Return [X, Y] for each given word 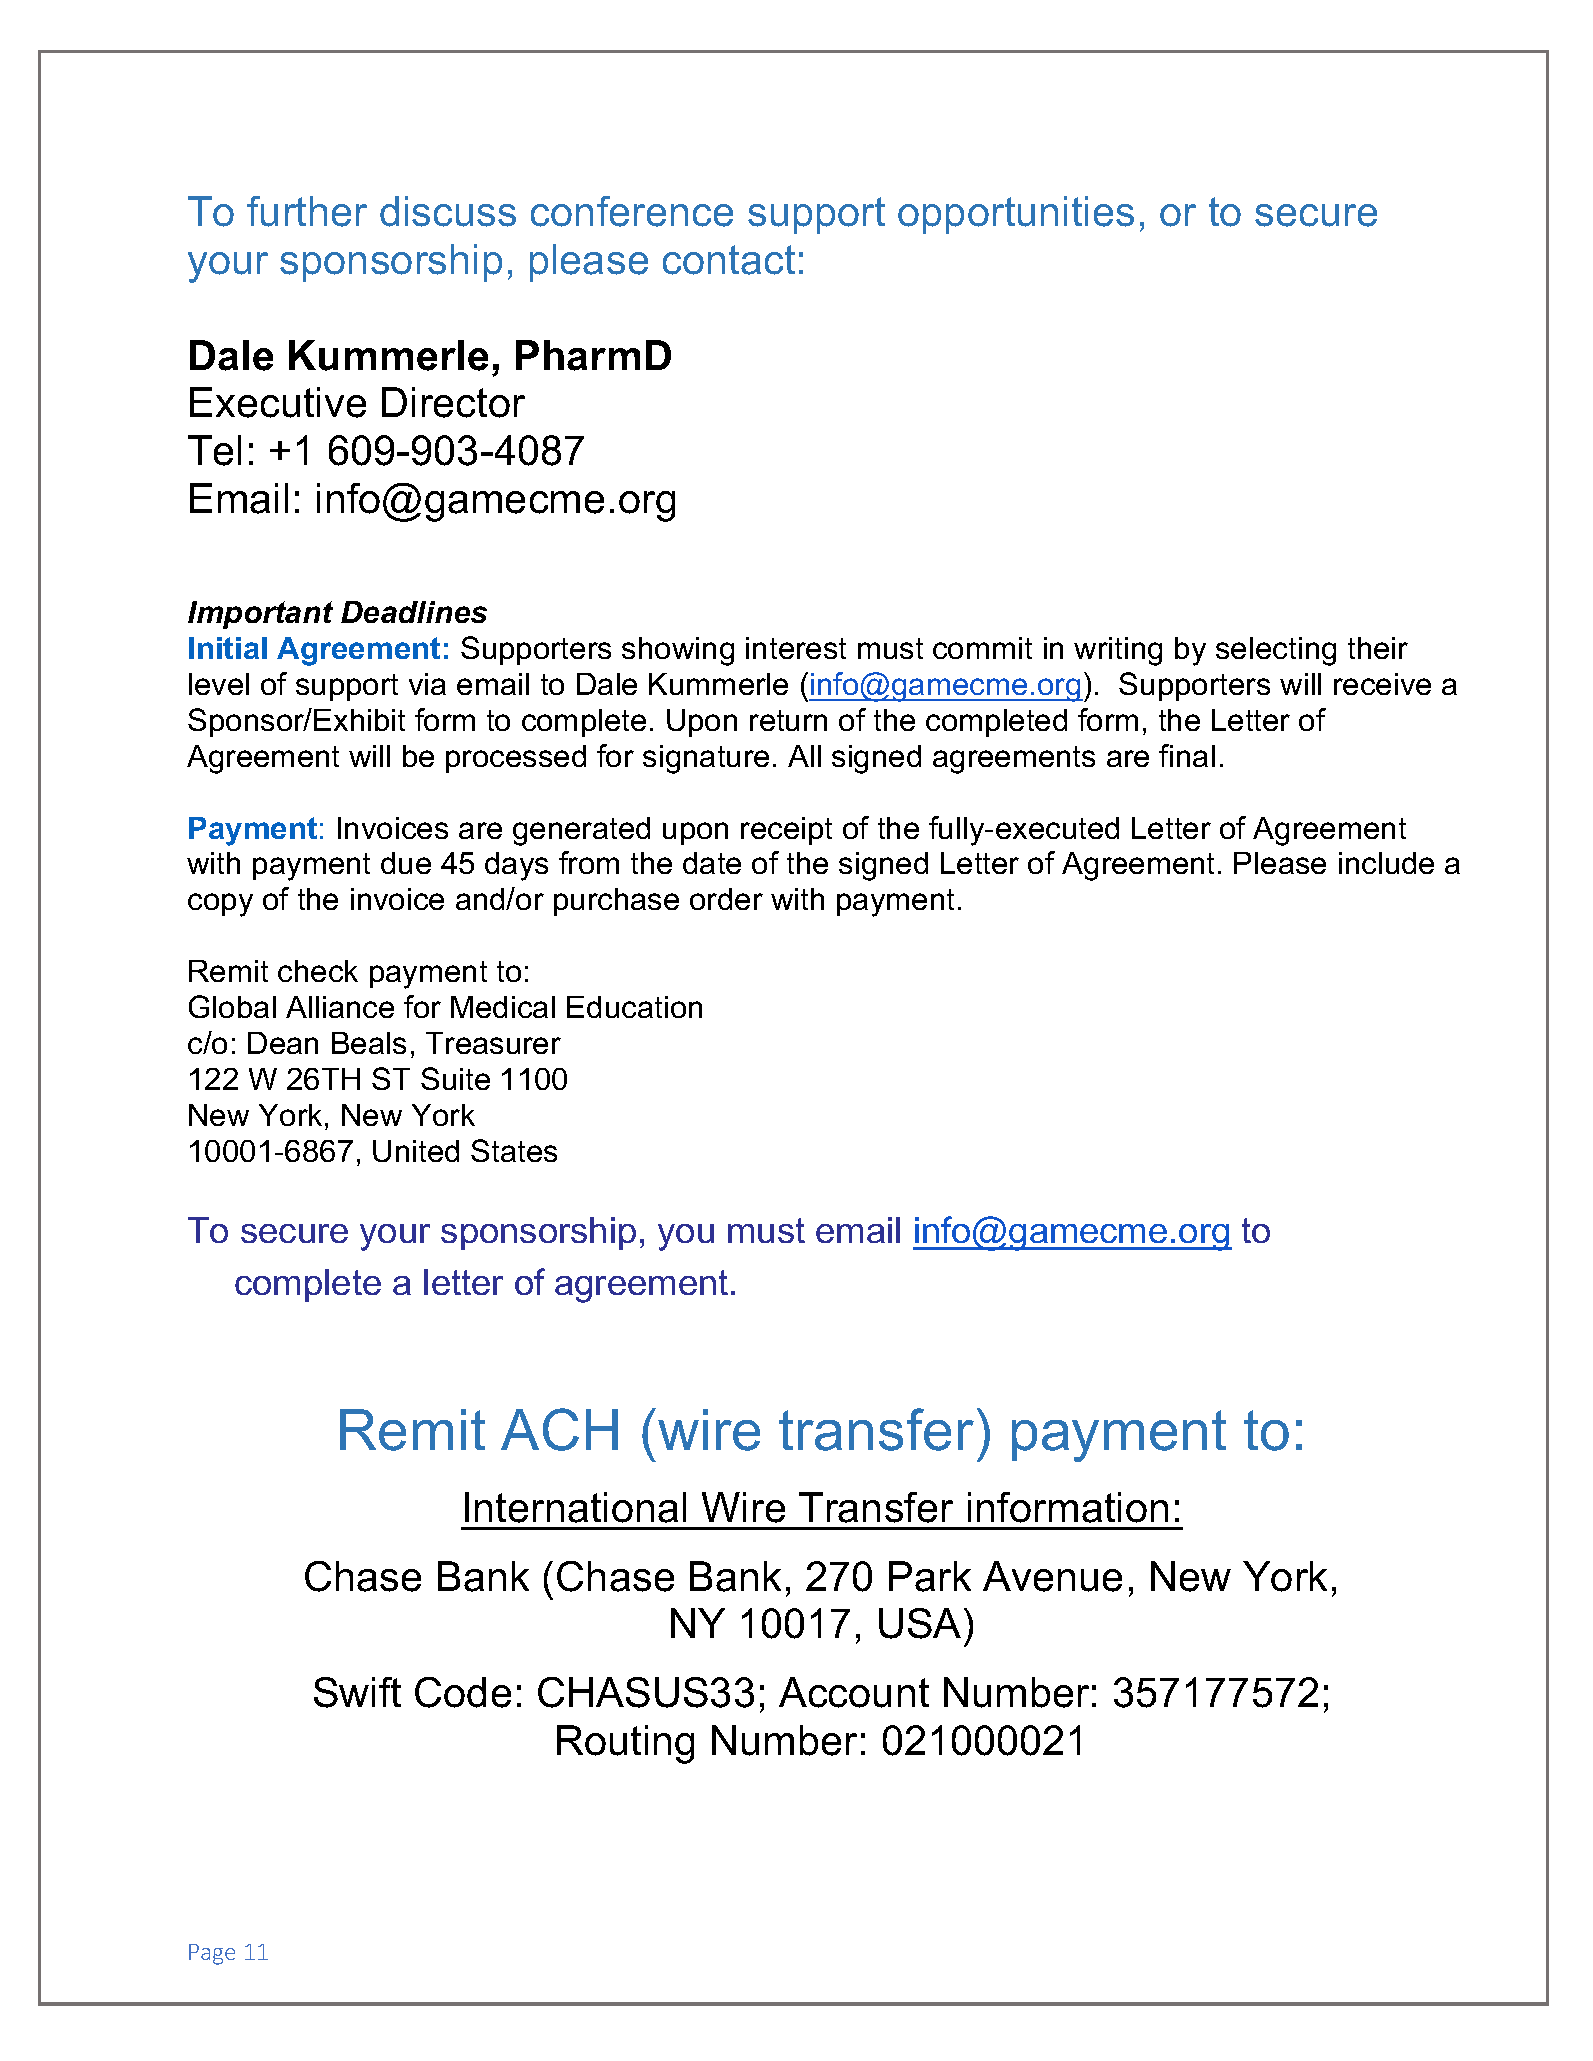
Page [212, 1954]
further [307, 211]
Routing [625, 1744]
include [1386, 863]
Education [634, 1007]
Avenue [1052, 1576]
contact [729, 260]
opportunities [1016, 215]
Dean [283, 1043]
